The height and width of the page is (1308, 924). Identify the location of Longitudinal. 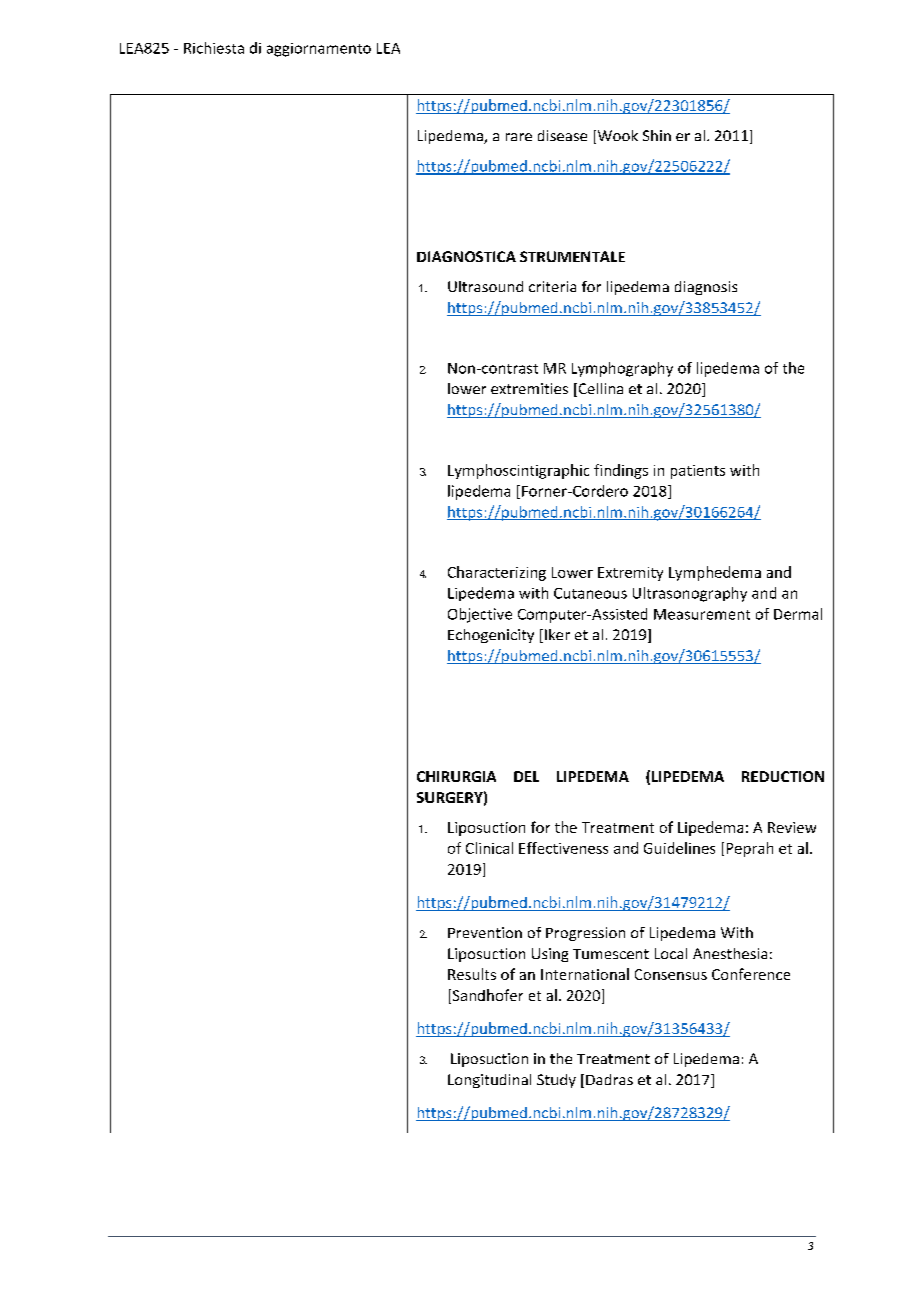
(489, 1081).
